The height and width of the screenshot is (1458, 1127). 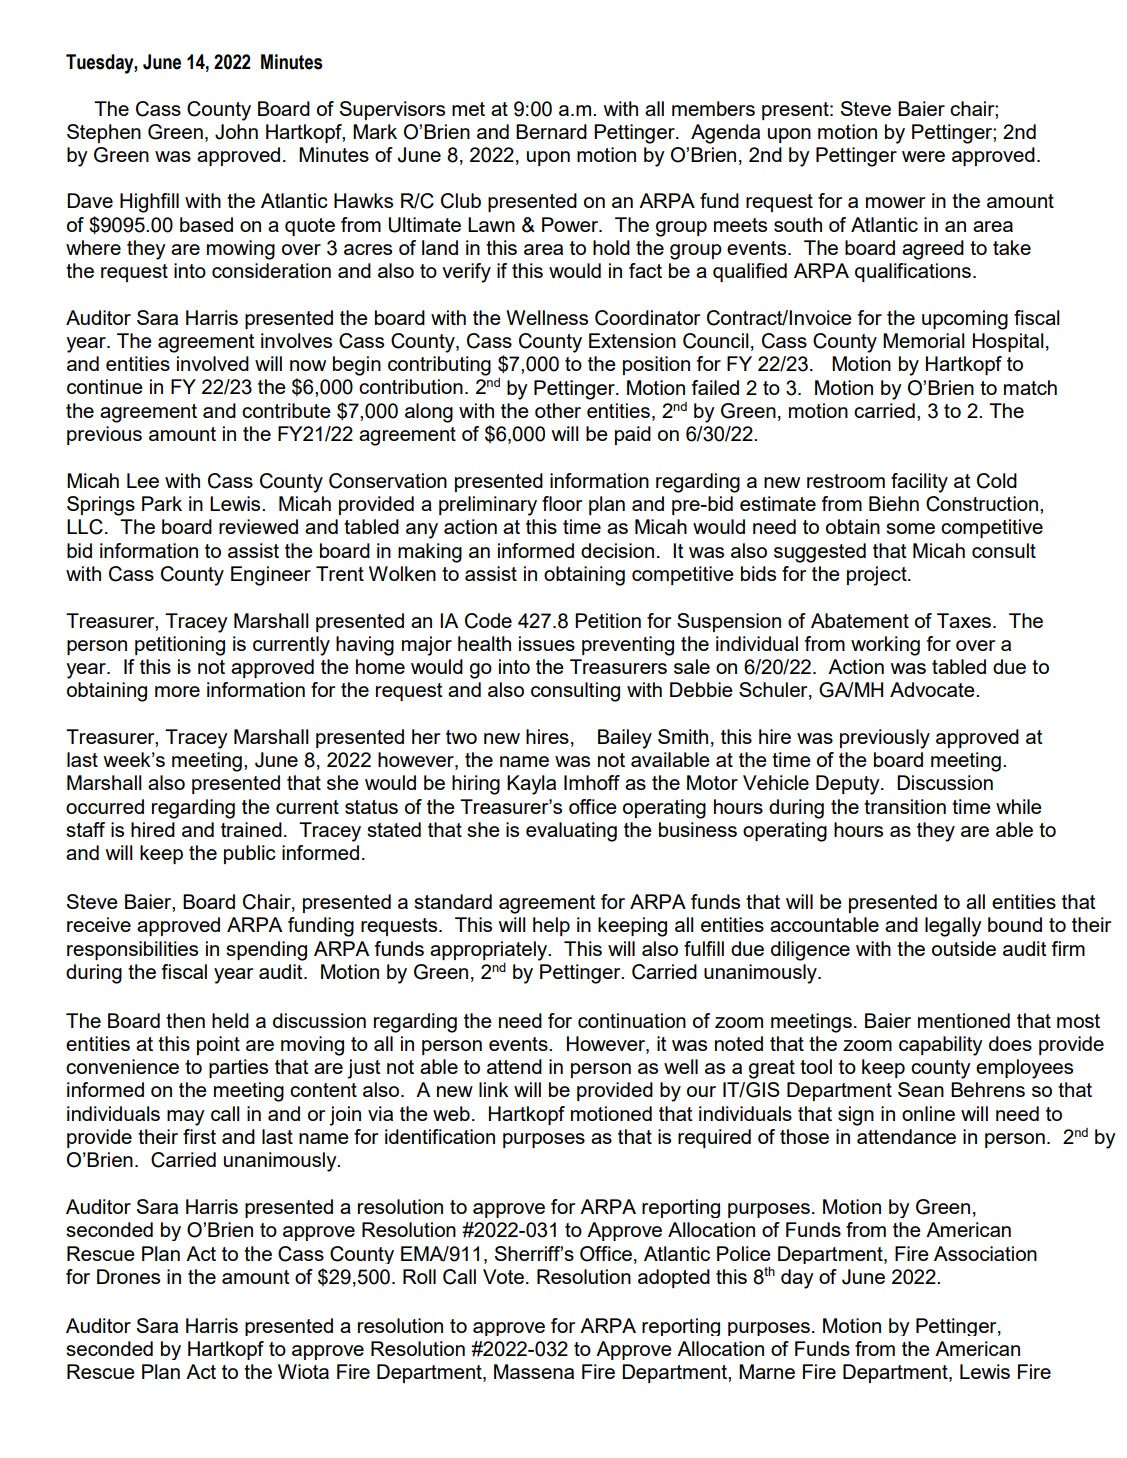 I want to click on Drones, so click(x=128, y=1276).
